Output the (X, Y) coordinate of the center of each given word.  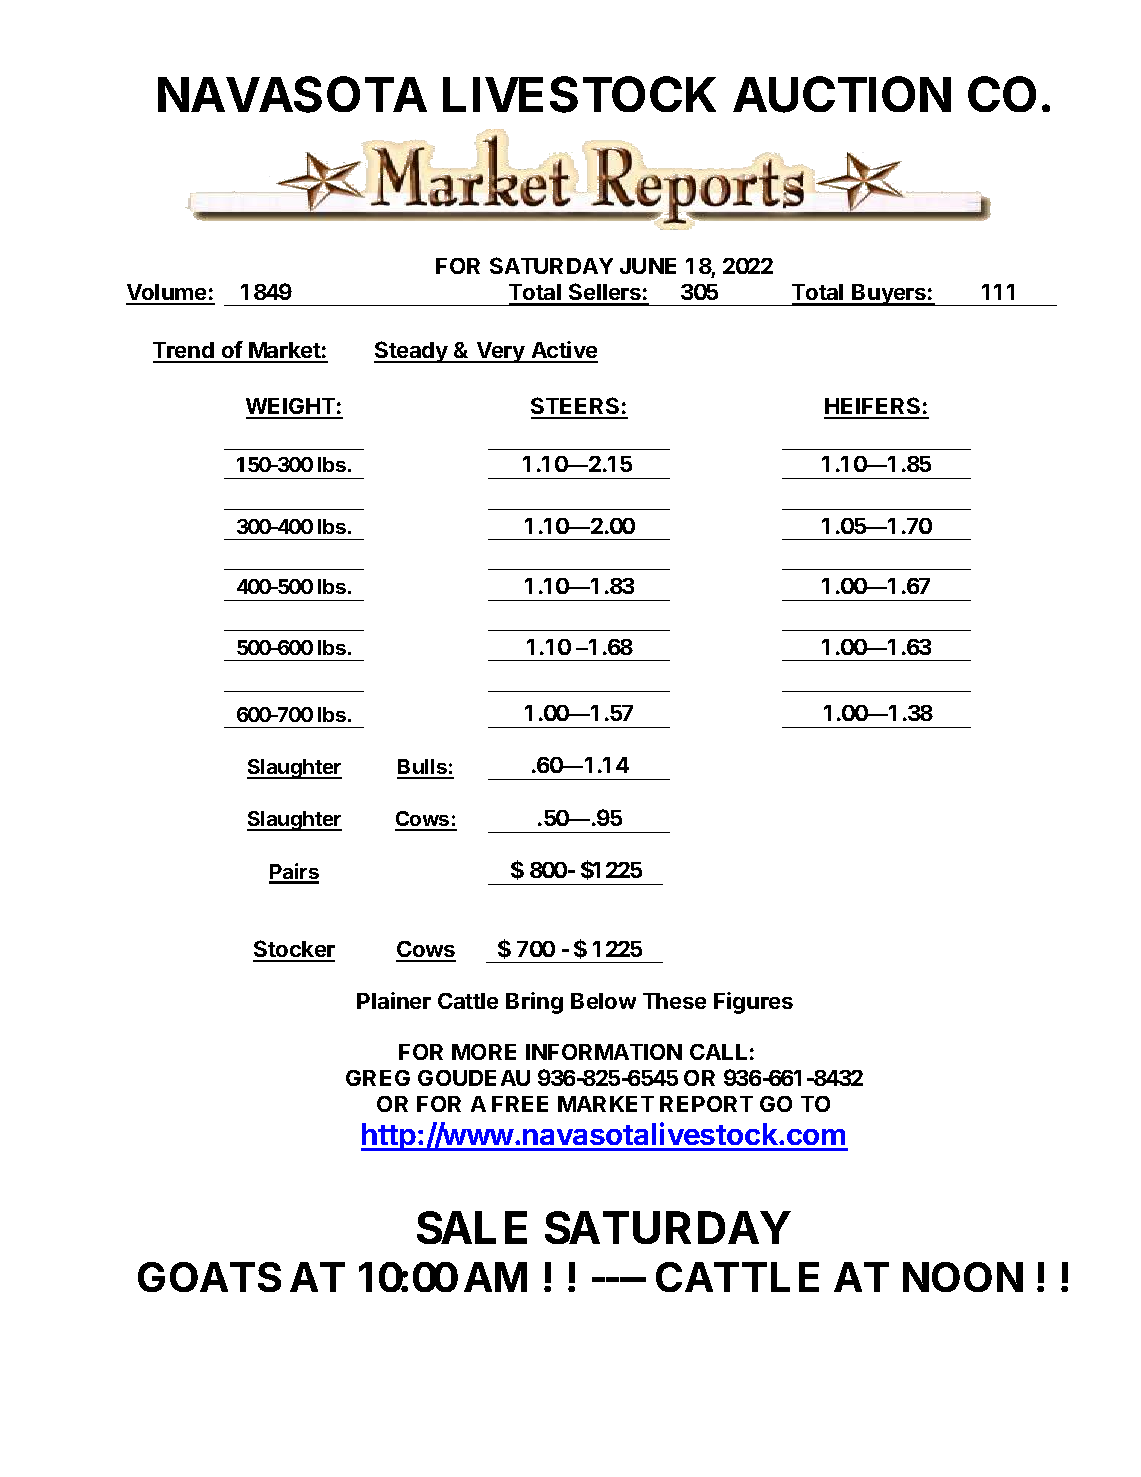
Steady (412, 352)
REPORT (706, 1104)
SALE (472, 1227)
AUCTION (842, 94)
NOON (963, 1277)
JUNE (648, 266)
